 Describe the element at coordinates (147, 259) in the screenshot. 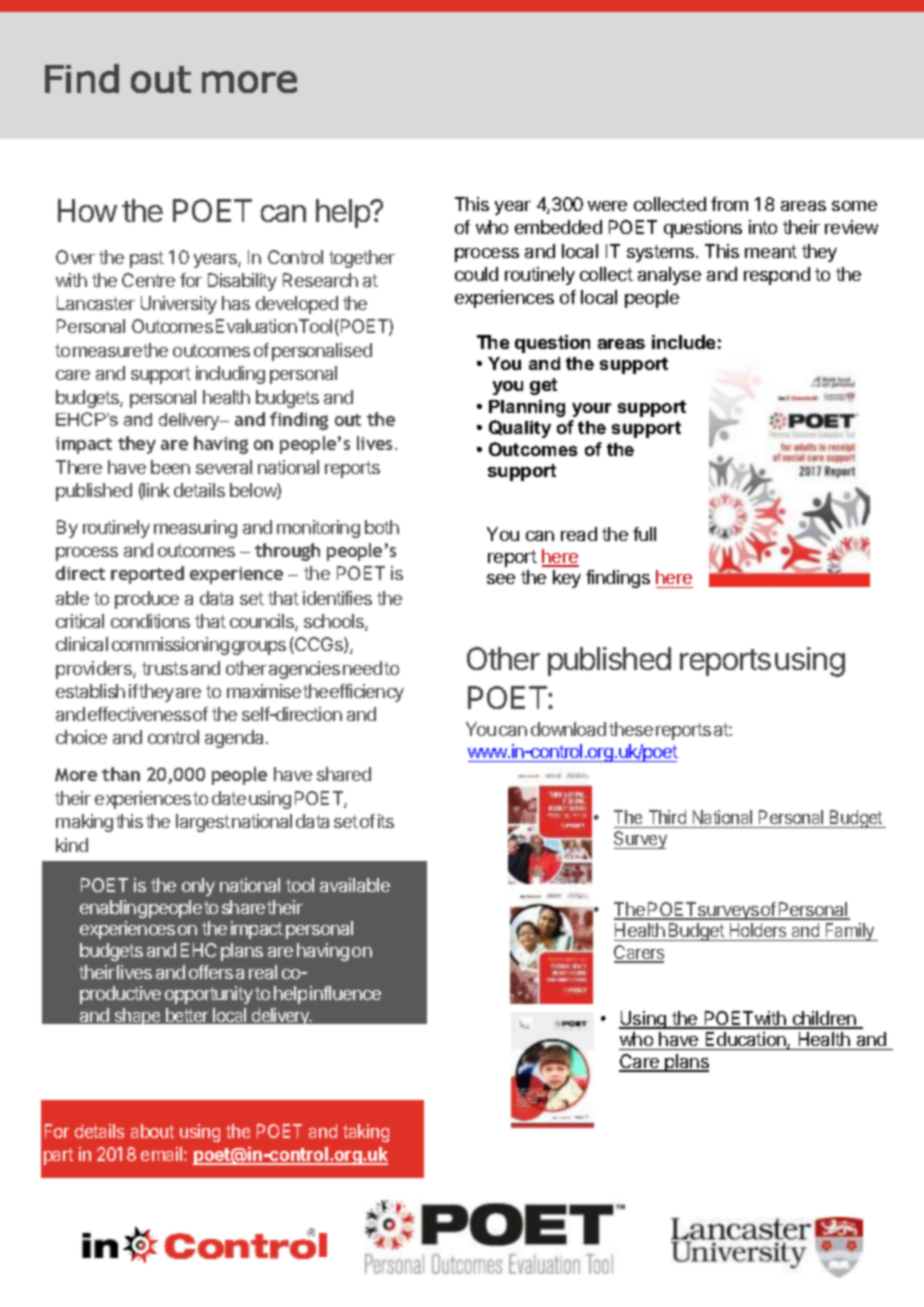

I see `past` at that location.
